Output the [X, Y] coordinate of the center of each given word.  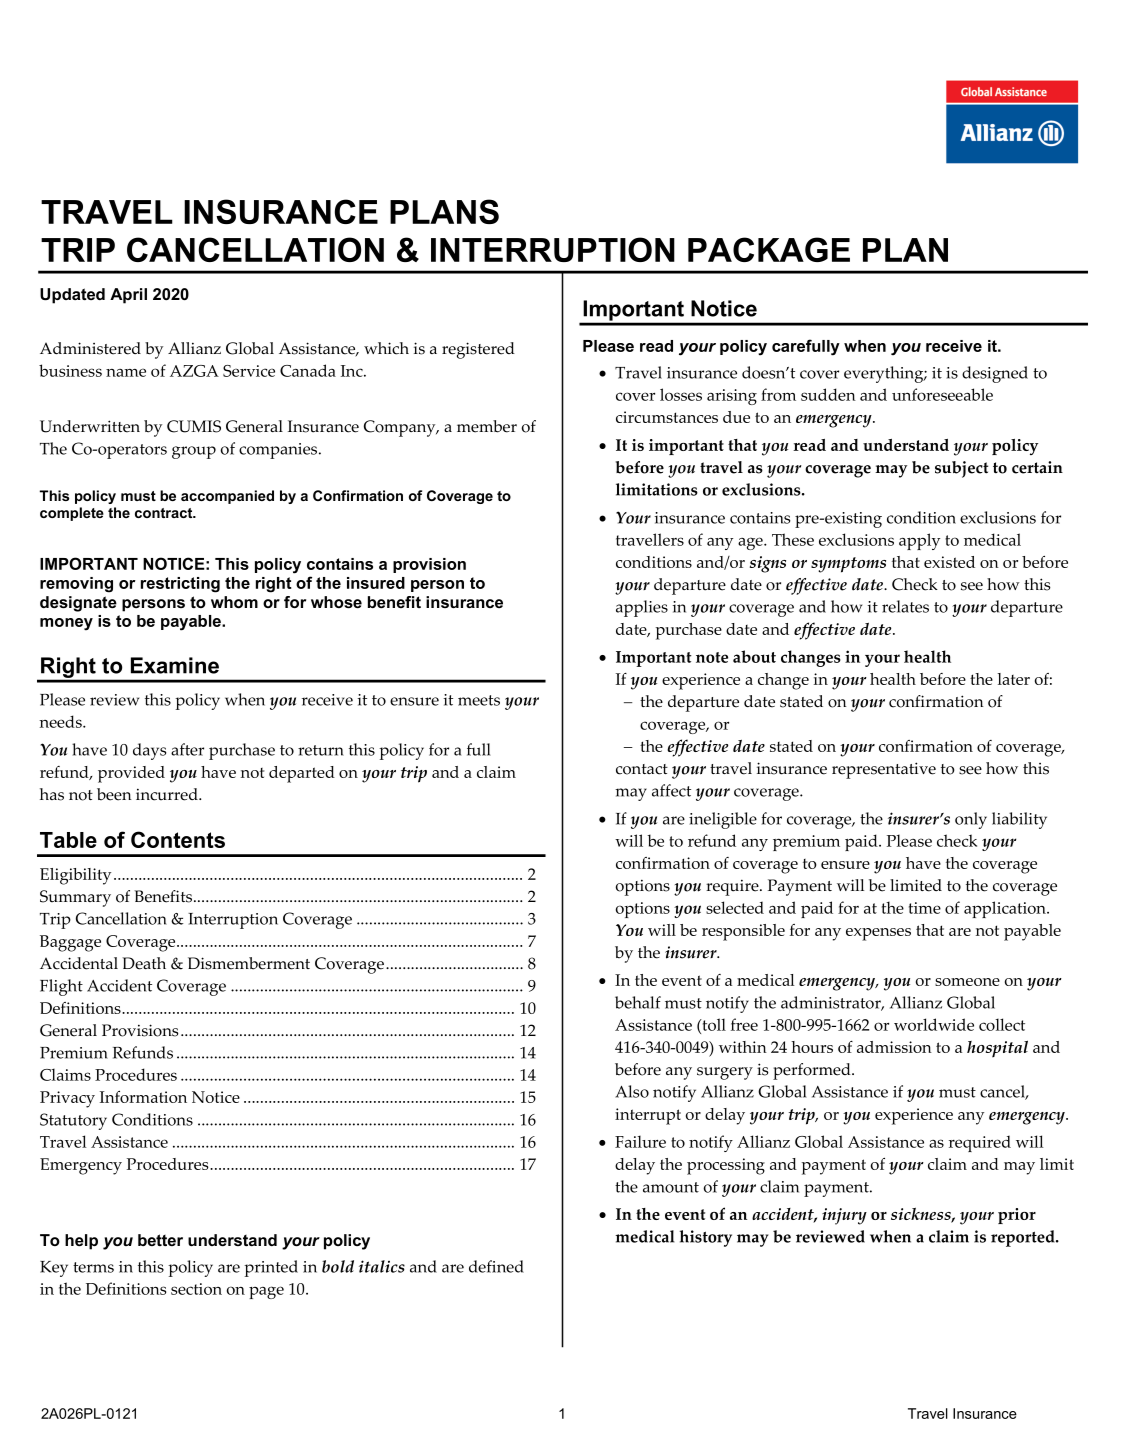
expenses [878, 934]
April [128, 296]
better [160, 1240]
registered [478, 350]
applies [642, 608]
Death [144, 963]
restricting [180, 585]
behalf [638, 1002]
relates [905, 606]
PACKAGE [769, 249]
